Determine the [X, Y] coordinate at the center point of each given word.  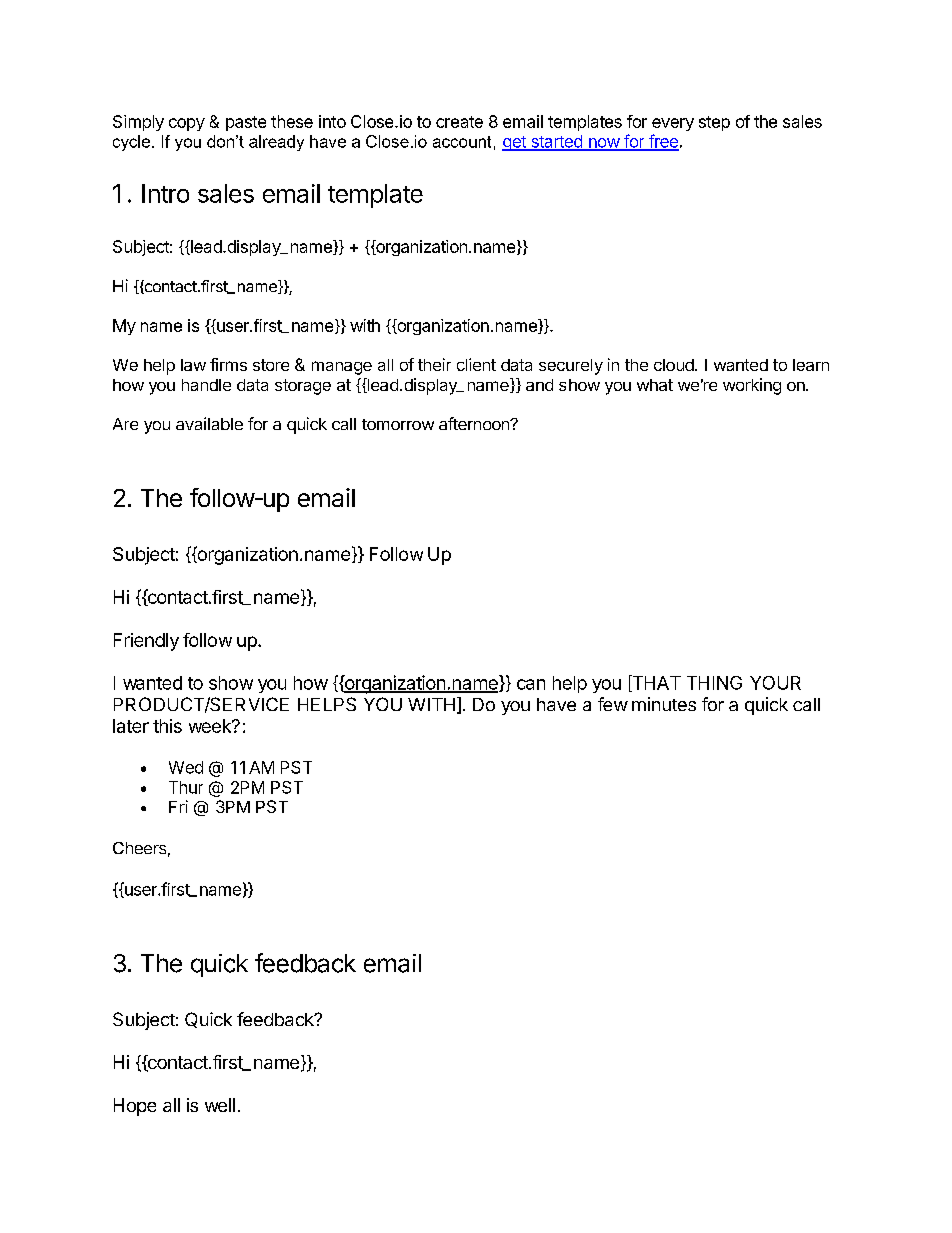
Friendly [146, 642]
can [531, 684]
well [220, 1105]
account [462, 142]
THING [714, 683]
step [714, 123]
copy [187, 124]
